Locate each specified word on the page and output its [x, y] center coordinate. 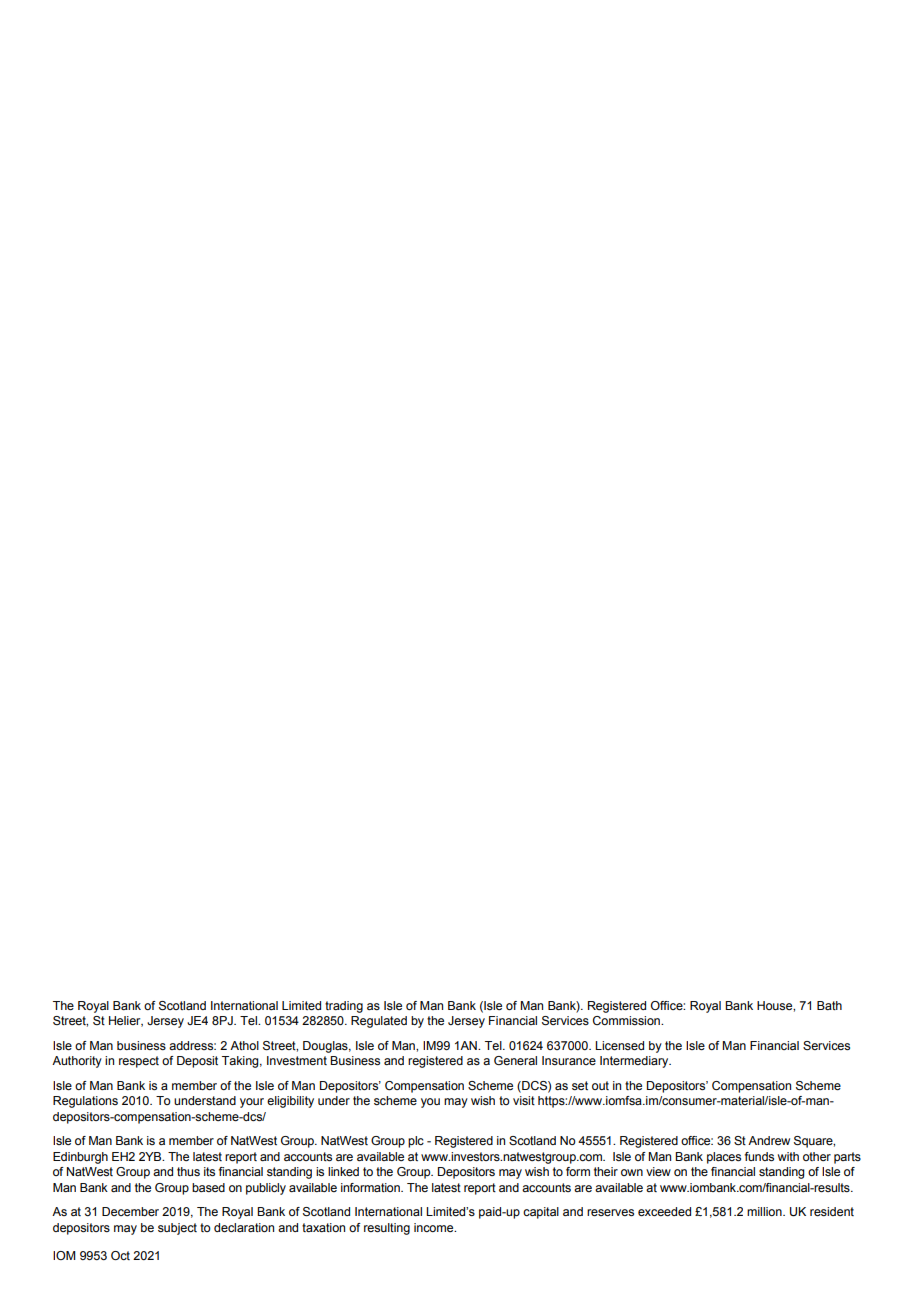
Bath [829, 1005]
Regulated [379, 1022]
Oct [120, 1255]
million [765, 1211]
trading [344, 1007]
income [435, 1227]
